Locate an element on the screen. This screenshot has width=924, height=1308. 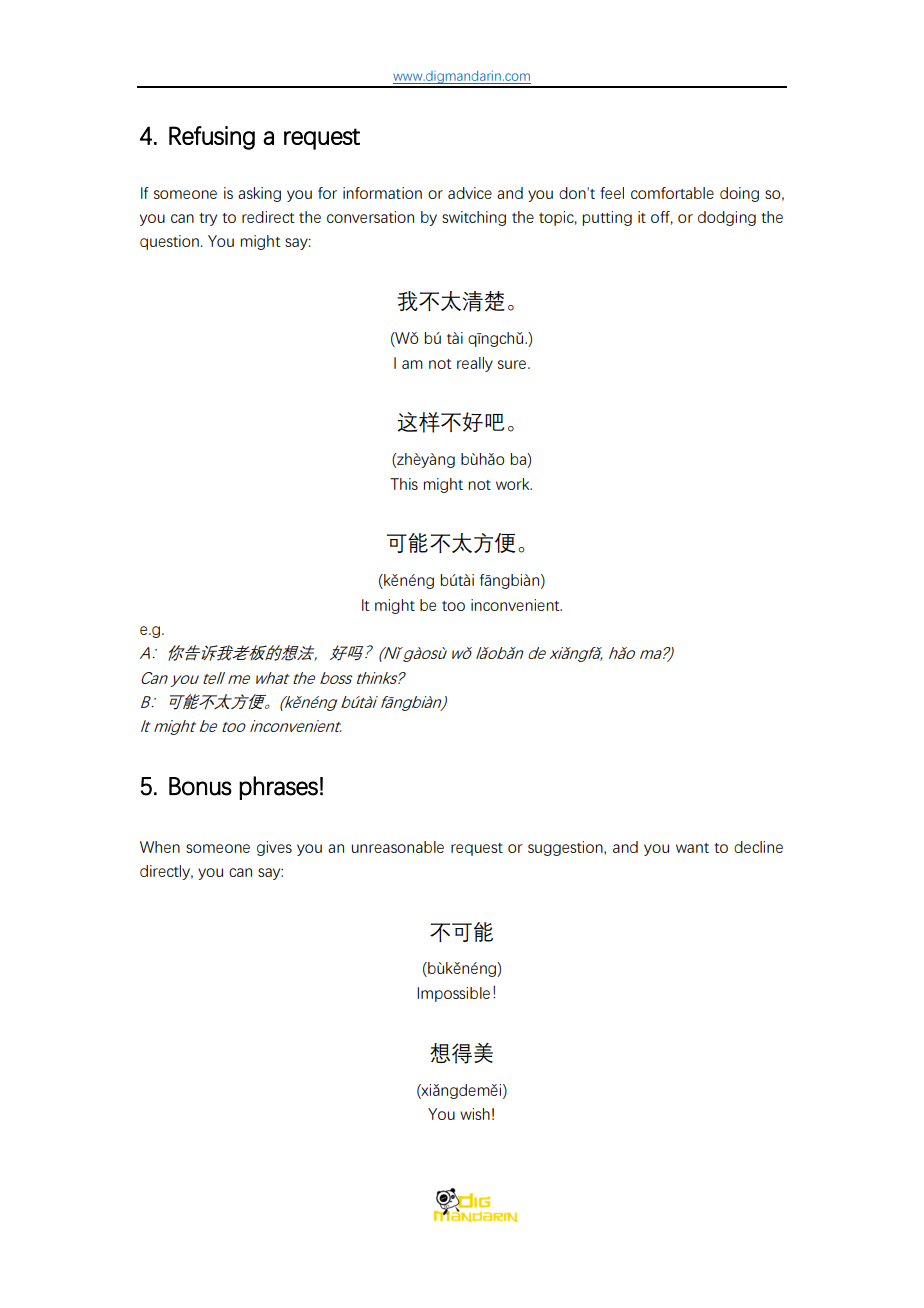
want is located at coordinates (692, 848).
